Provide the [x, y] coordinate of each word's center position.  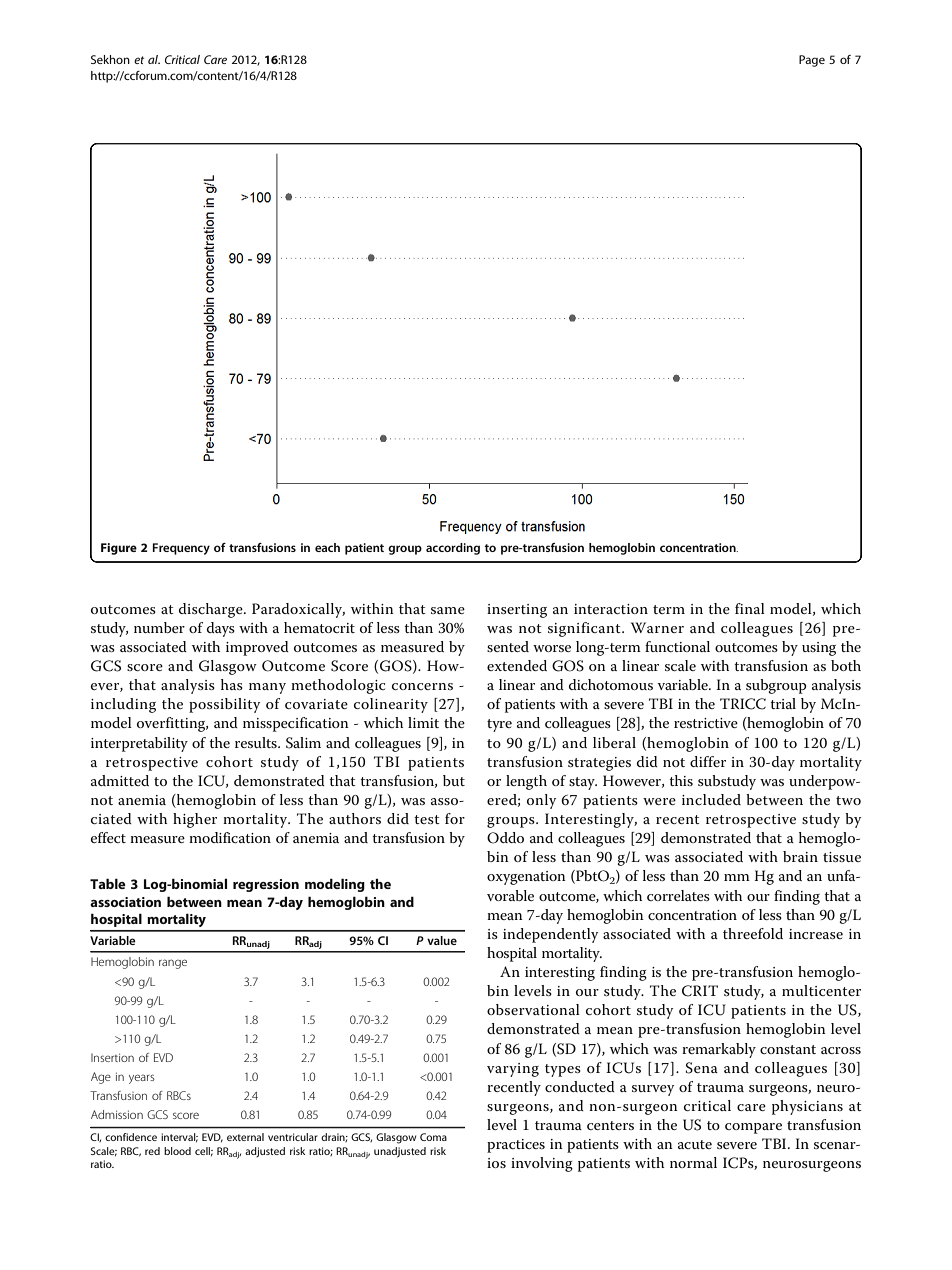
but [454, 780]
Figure [119, 549]
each [327, 547]
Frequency [181, 549]
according [453, 549]
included [711, 799]
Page [812, 61]
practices [516, 1146]
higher [195, 820]
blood [177, 1151]
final [750, 608]
